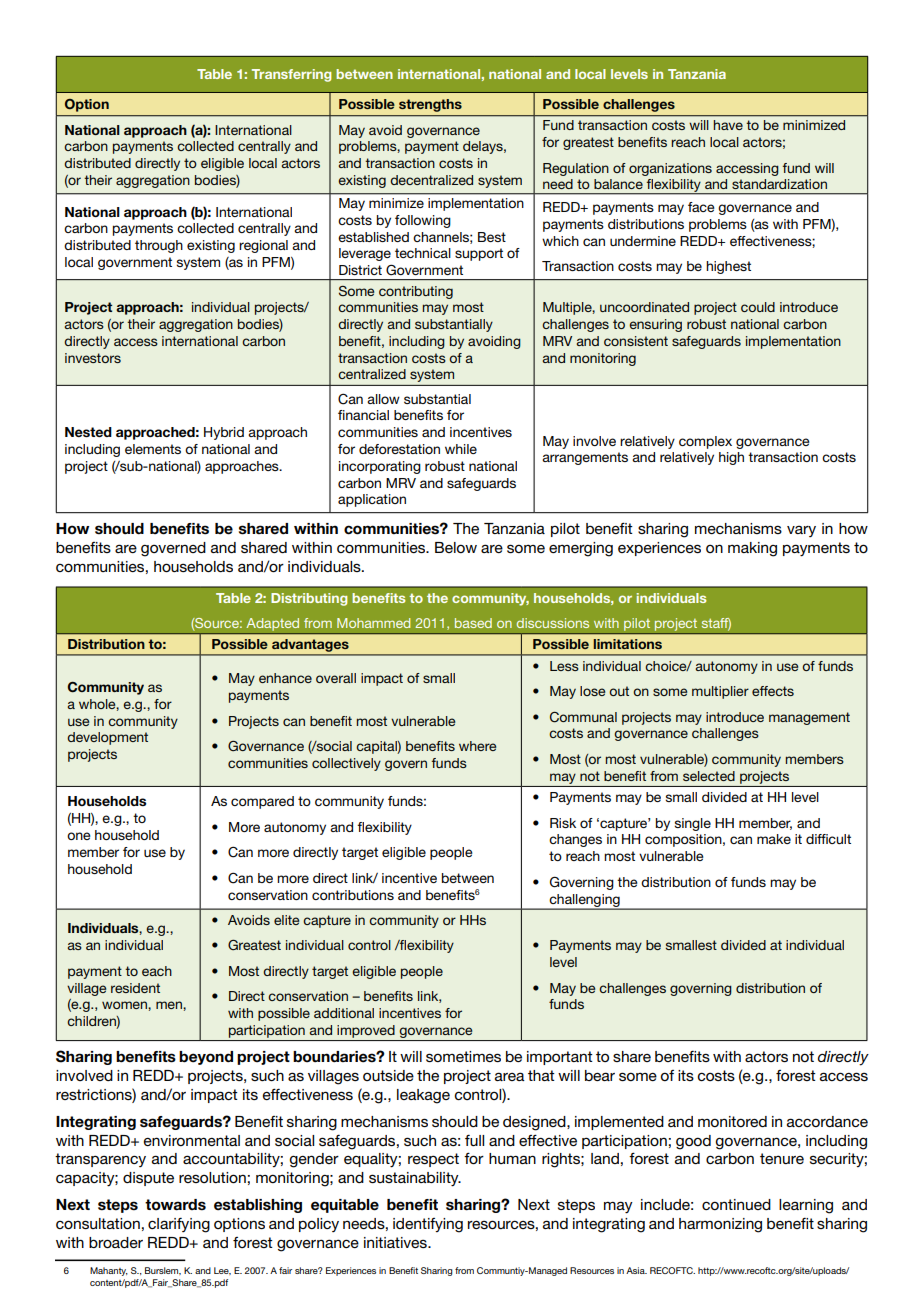 This screenshot has width=924, height=1308. What do you see at coordinates (430, 105) in the screenshot?
I see `strengths` at bounding box center [430, 105].
